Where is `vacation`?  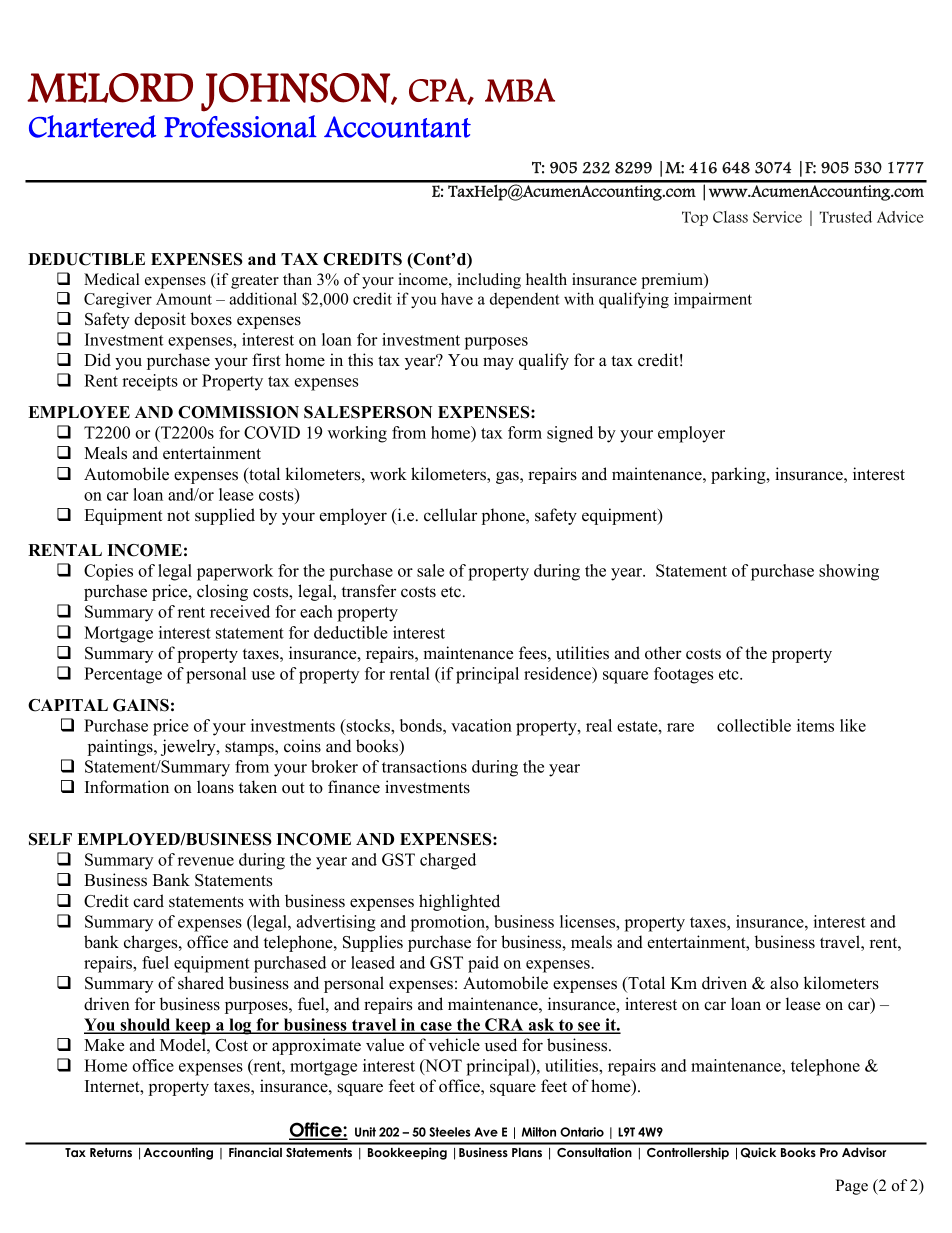 vacation is located at coordinates (481, 725).
